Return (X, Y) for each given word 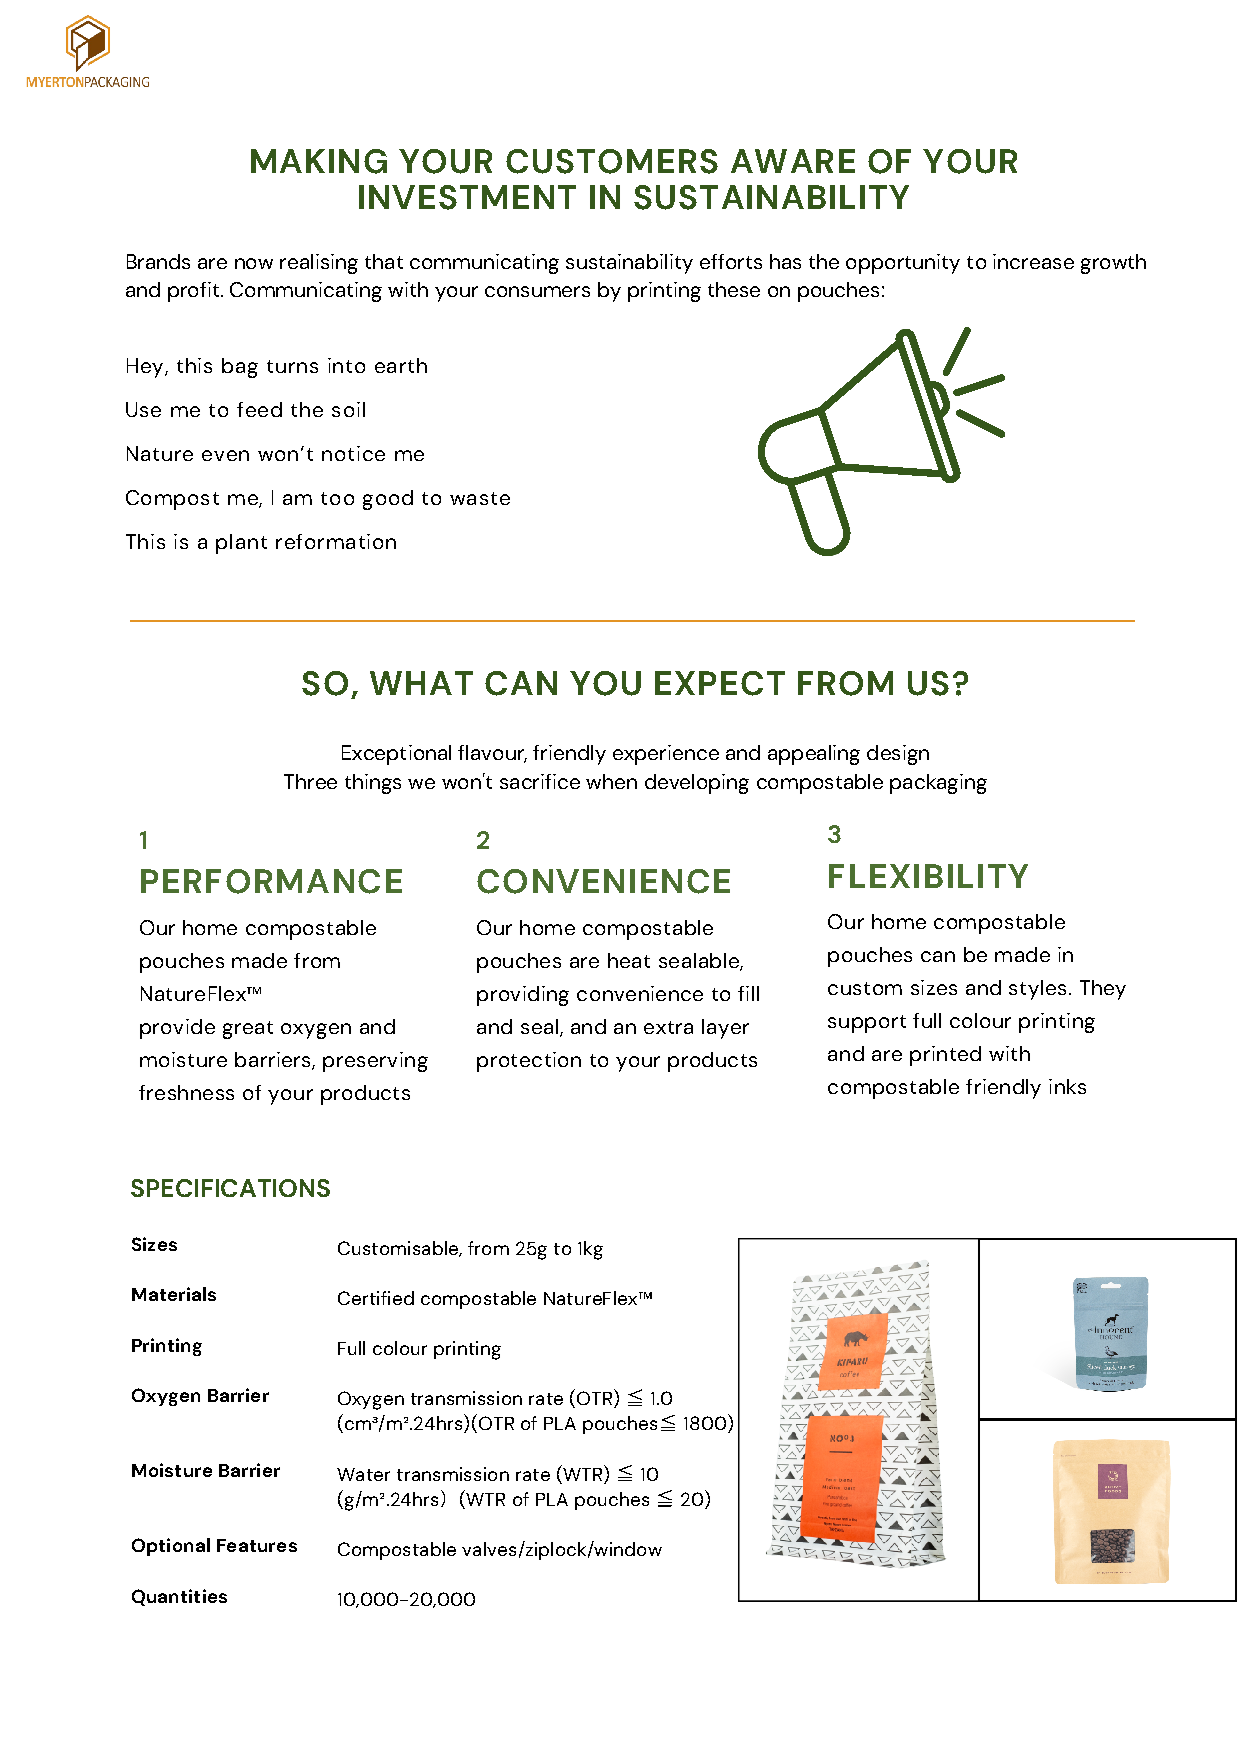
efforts (731, 261)
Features (257, 1545)
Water (363, 1474)
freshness (186, 1092)
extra (668, 1027)
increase (1033, 261)
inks (1067, 1086)
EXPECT (720, 683)
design (898, 755)
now (254, 263)
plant (241, 544)
